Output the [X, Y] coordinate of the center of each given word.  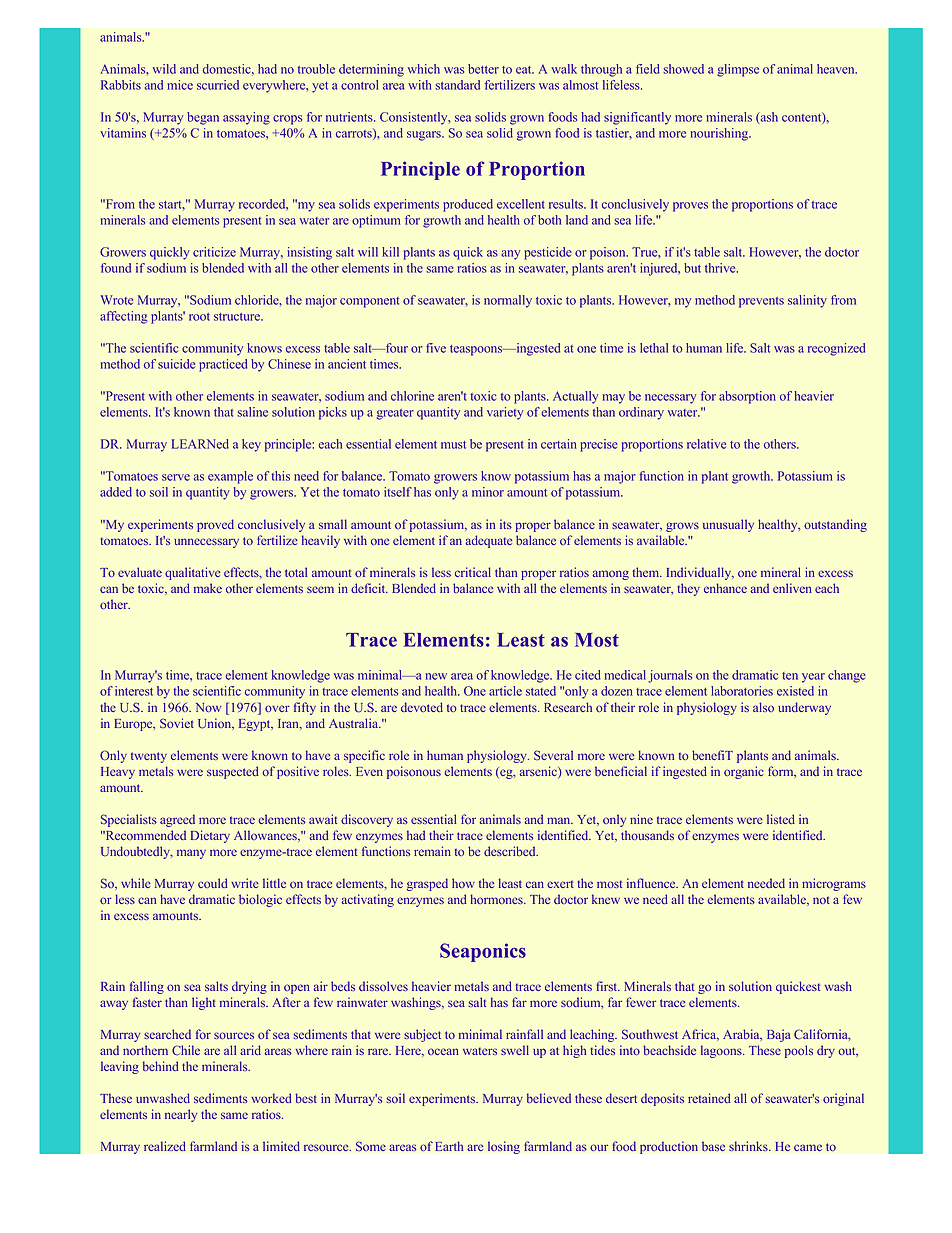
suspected [233, 772]
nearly [181, 1115]
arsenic [539, 772]
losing [504, 1147]
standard [458, 85]
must [453, 445]
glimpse [738, 70]
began [203, 118]
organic [744, 772]
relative [706, 444]
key [251, 445]
